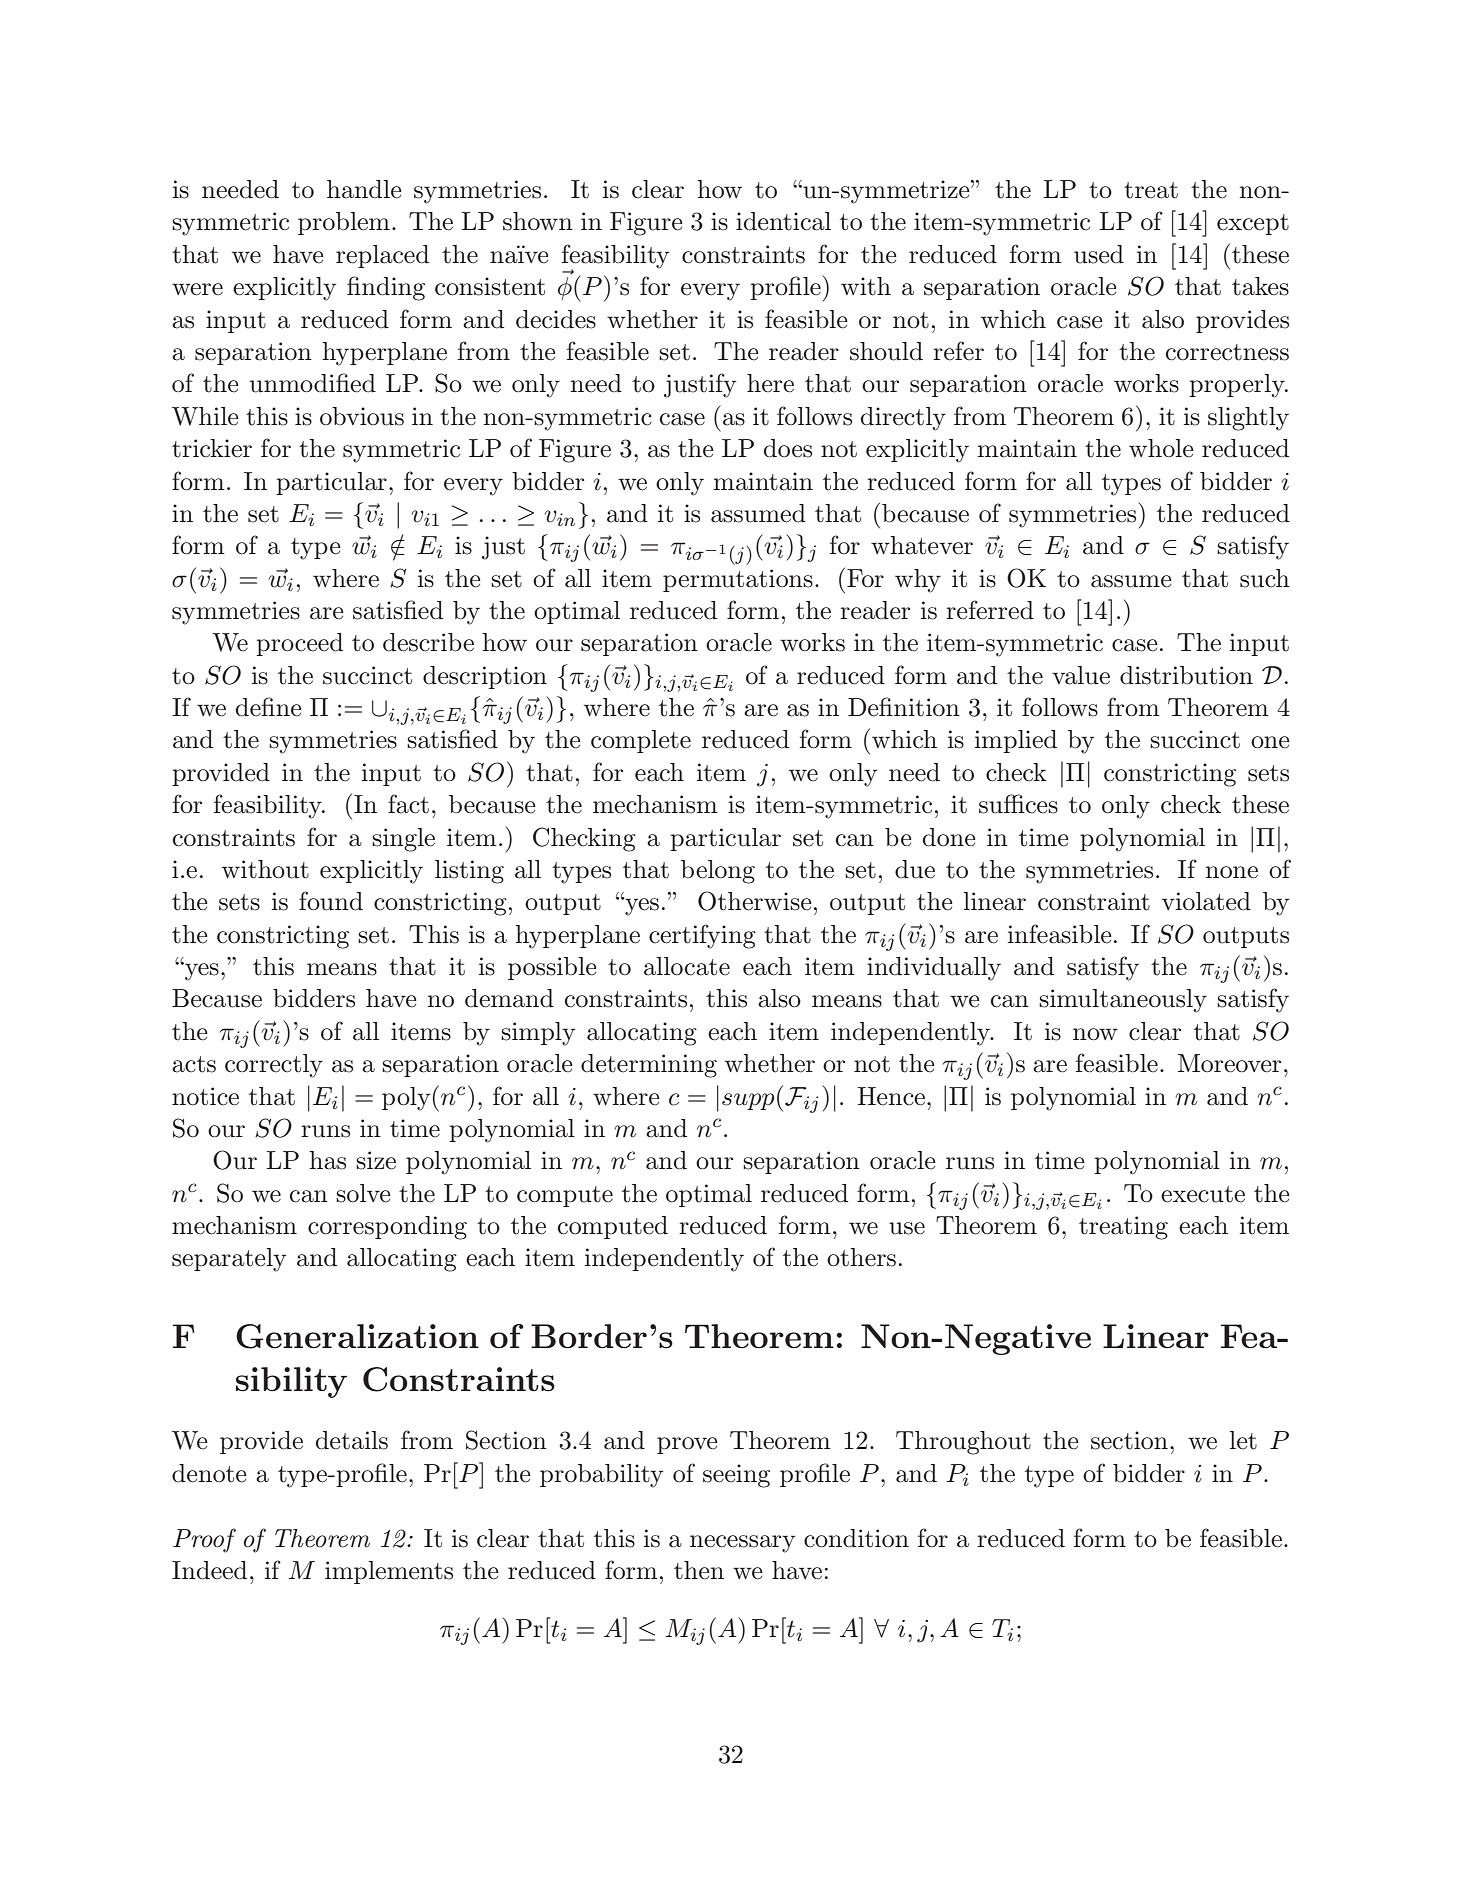 This screenshot has width=1462, height=1892. What do you see at coordinates (718, 872) in the screenshot?
I see `belong` at bounding box center [718, 872].
